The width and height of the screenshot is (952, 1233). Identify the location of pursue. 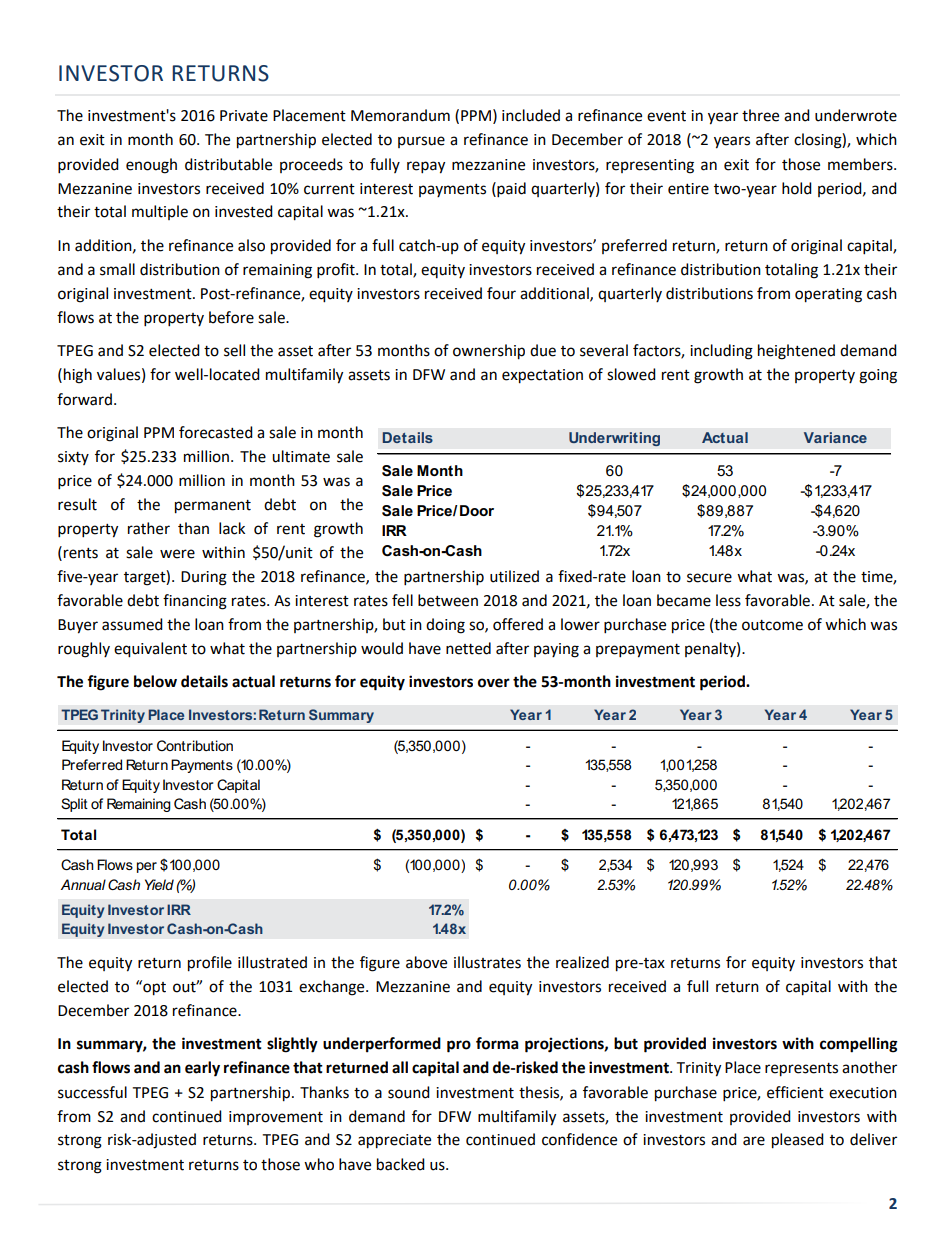
(421, 142).
